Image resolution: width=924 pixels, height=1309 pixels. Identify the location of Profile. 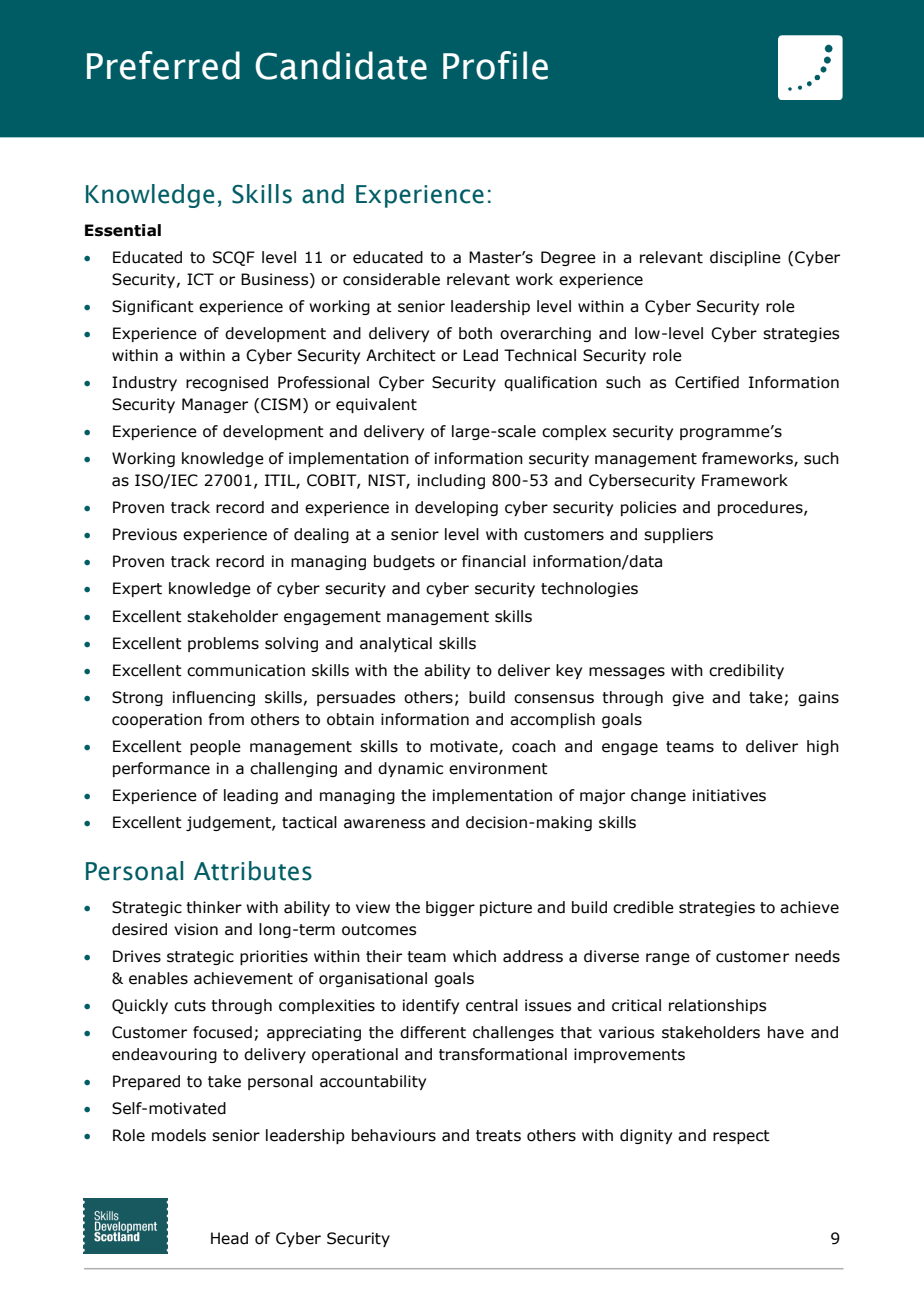
(495, 65).
